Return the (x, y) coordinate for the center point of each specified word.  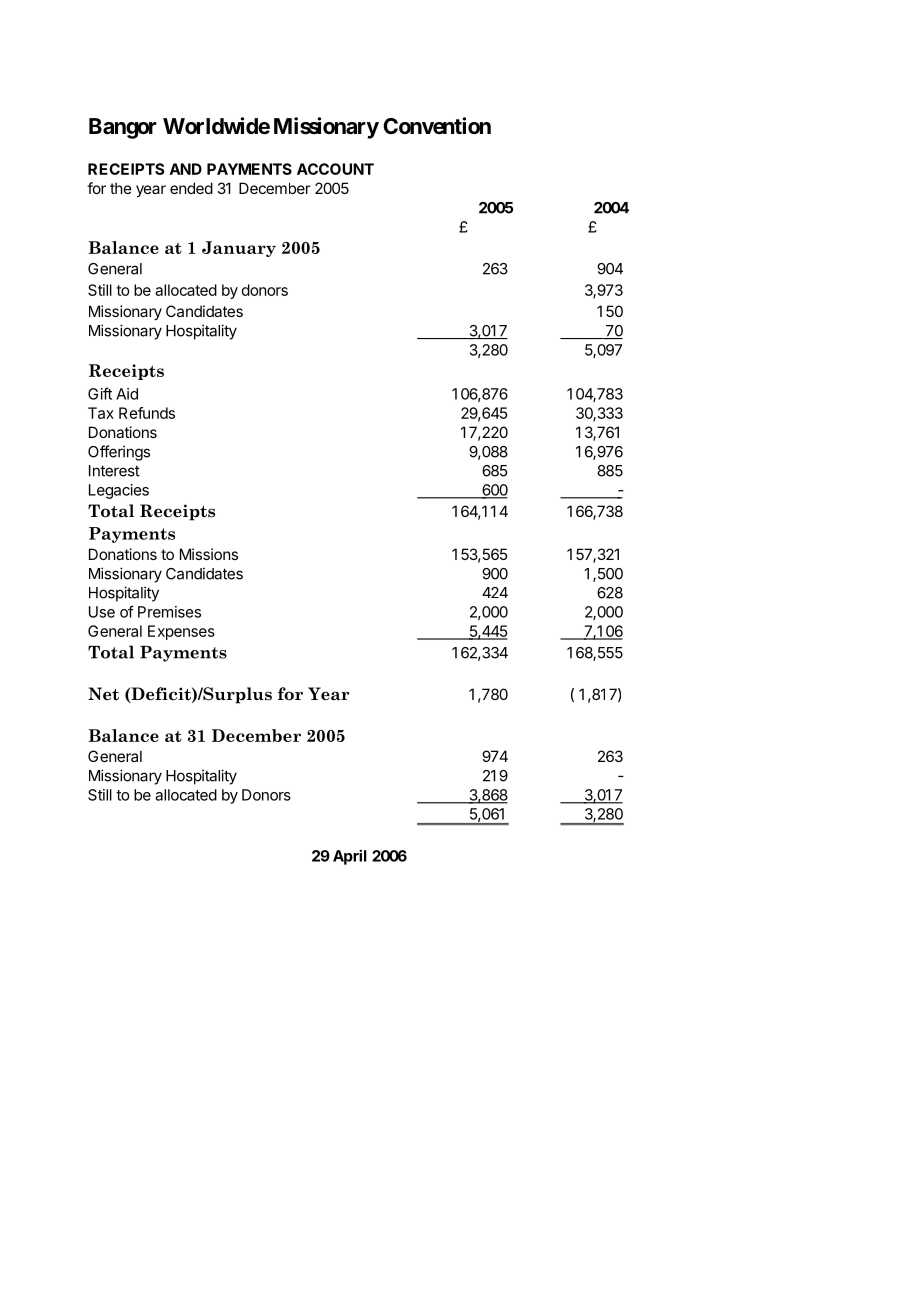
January (239, 249)
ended (191, 188)
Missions (209, 554)
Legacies (119, 491)
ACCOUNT (335, 169)
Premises (169, 612)
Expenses (181, 632)
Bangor (123, 128)
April (350, 857)
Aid (127, 394)
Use (102, 612)
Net (103, 694)
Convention (437, 126)
